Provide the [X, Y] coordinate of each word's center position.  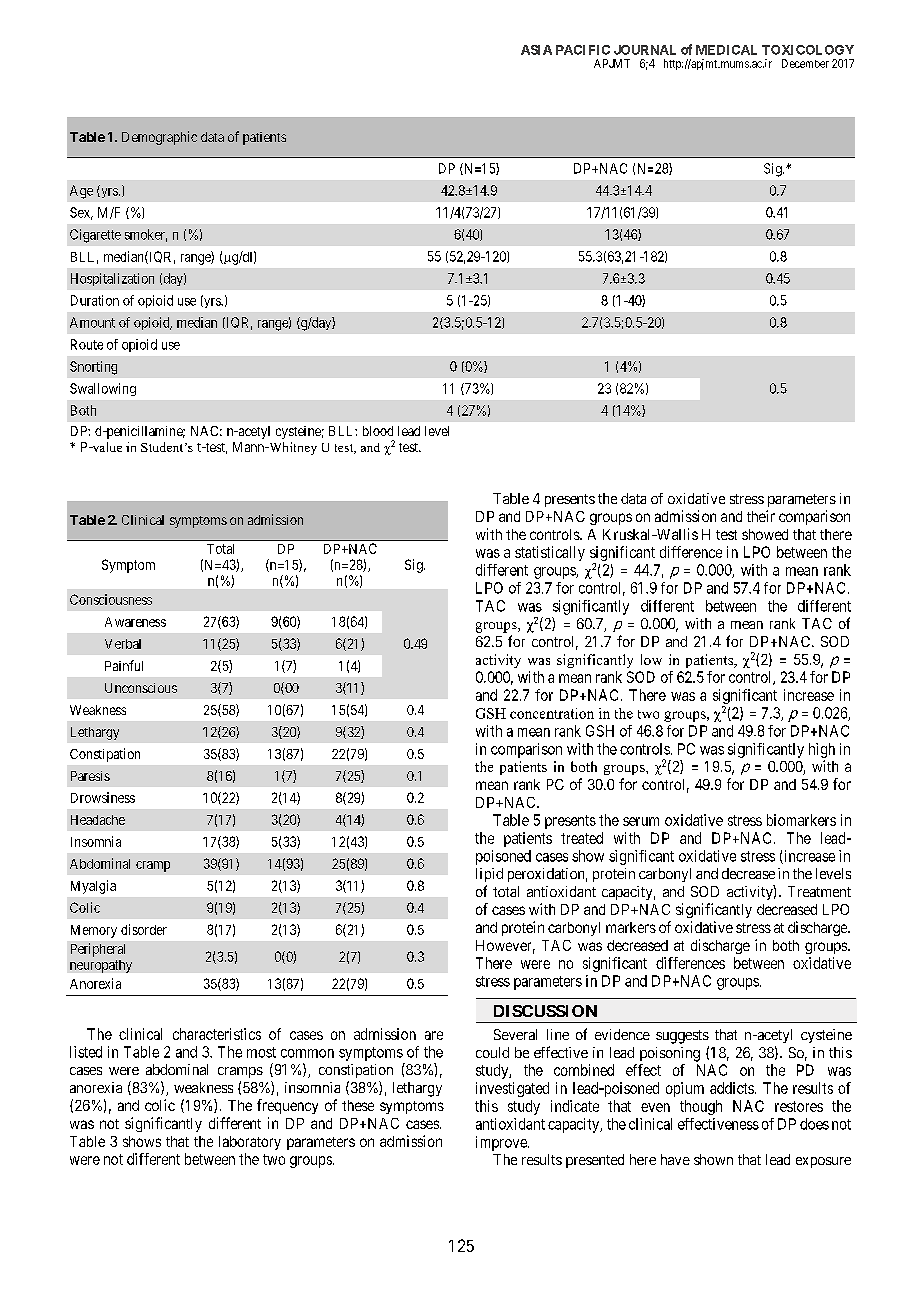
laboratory [250, 1143]
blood [378, 431]
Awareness [135, 622]
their [761, 516]
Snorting [93, 368]
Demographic [159, 138]
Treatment [819, 891]
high [822, 750]
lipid [489, 875]
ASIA [536, 50]
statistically [550, 553]
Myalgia [93, 887]
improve [502, 1143]
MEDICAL [726, 50]
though [701, 1107]
